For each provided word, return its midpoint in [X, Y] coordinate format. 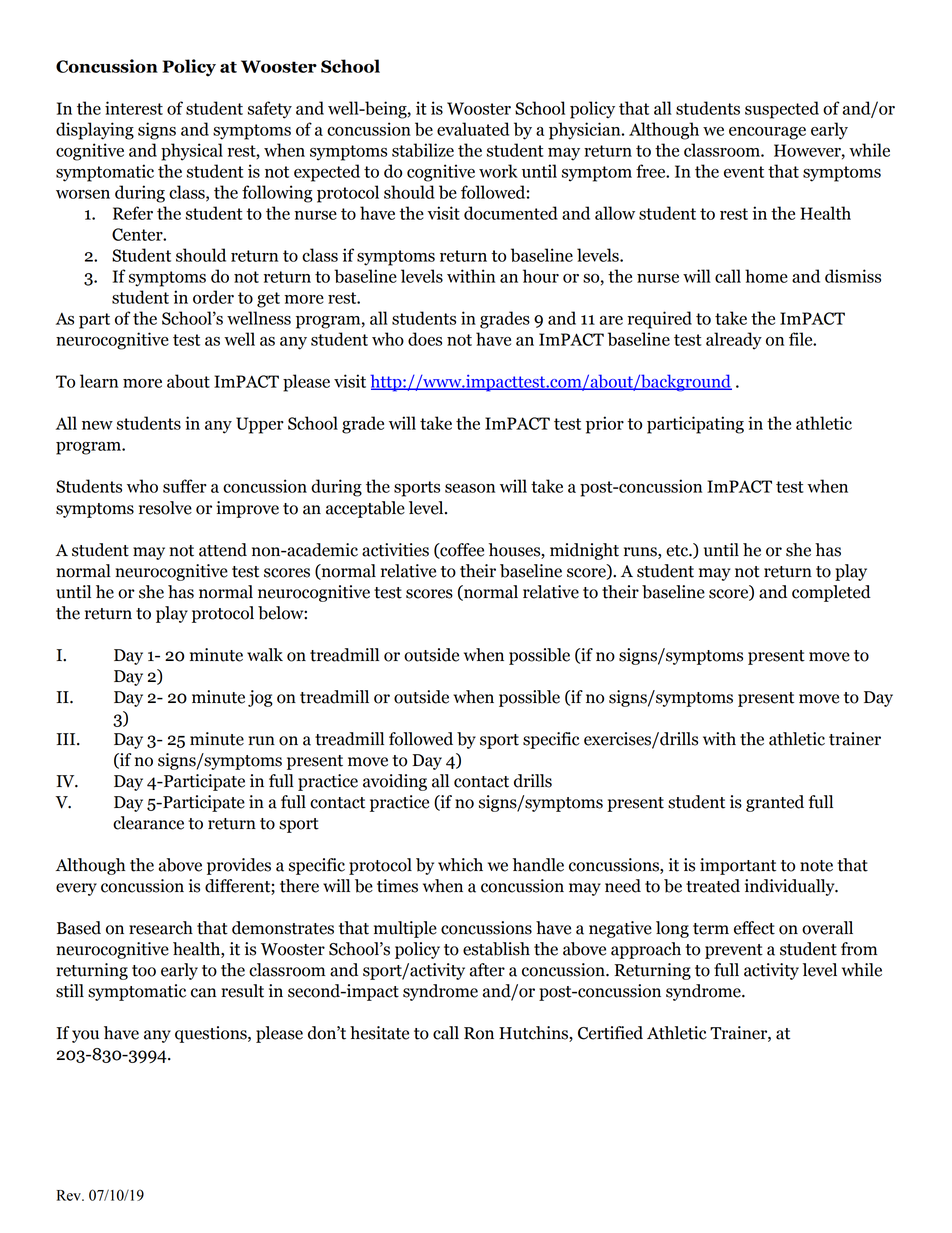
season [470, 488]
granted [775, 803]
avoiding [395, 782]
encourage [767, 133]
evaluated [473, 129]
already [734, 341]
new [97, 425]
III [67, 739]
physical [192, 152]
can [203, 993]
